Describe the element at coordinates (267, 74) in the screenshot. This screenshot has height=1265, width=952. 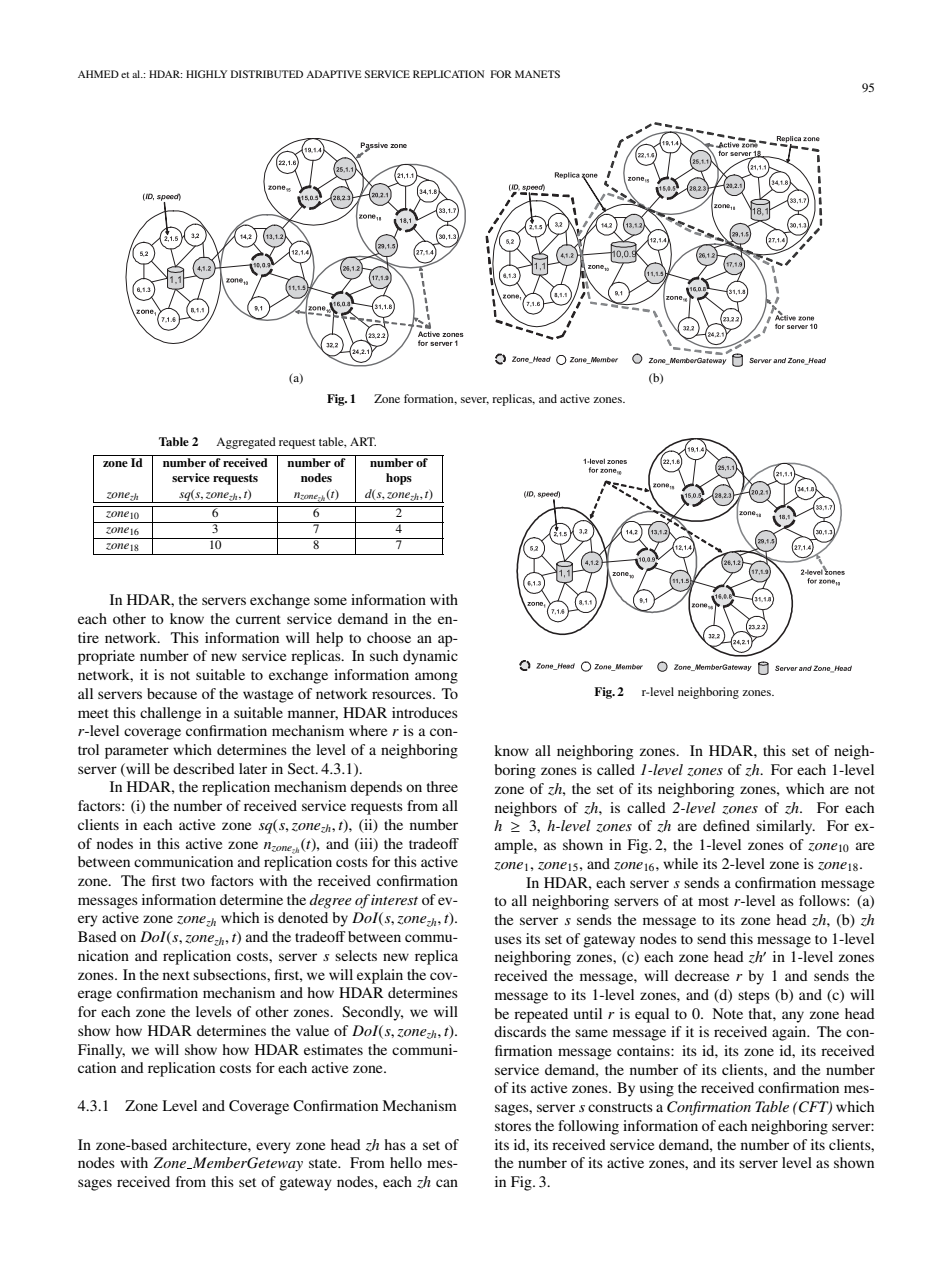
I see `DISTRIBUTED` at that location.
